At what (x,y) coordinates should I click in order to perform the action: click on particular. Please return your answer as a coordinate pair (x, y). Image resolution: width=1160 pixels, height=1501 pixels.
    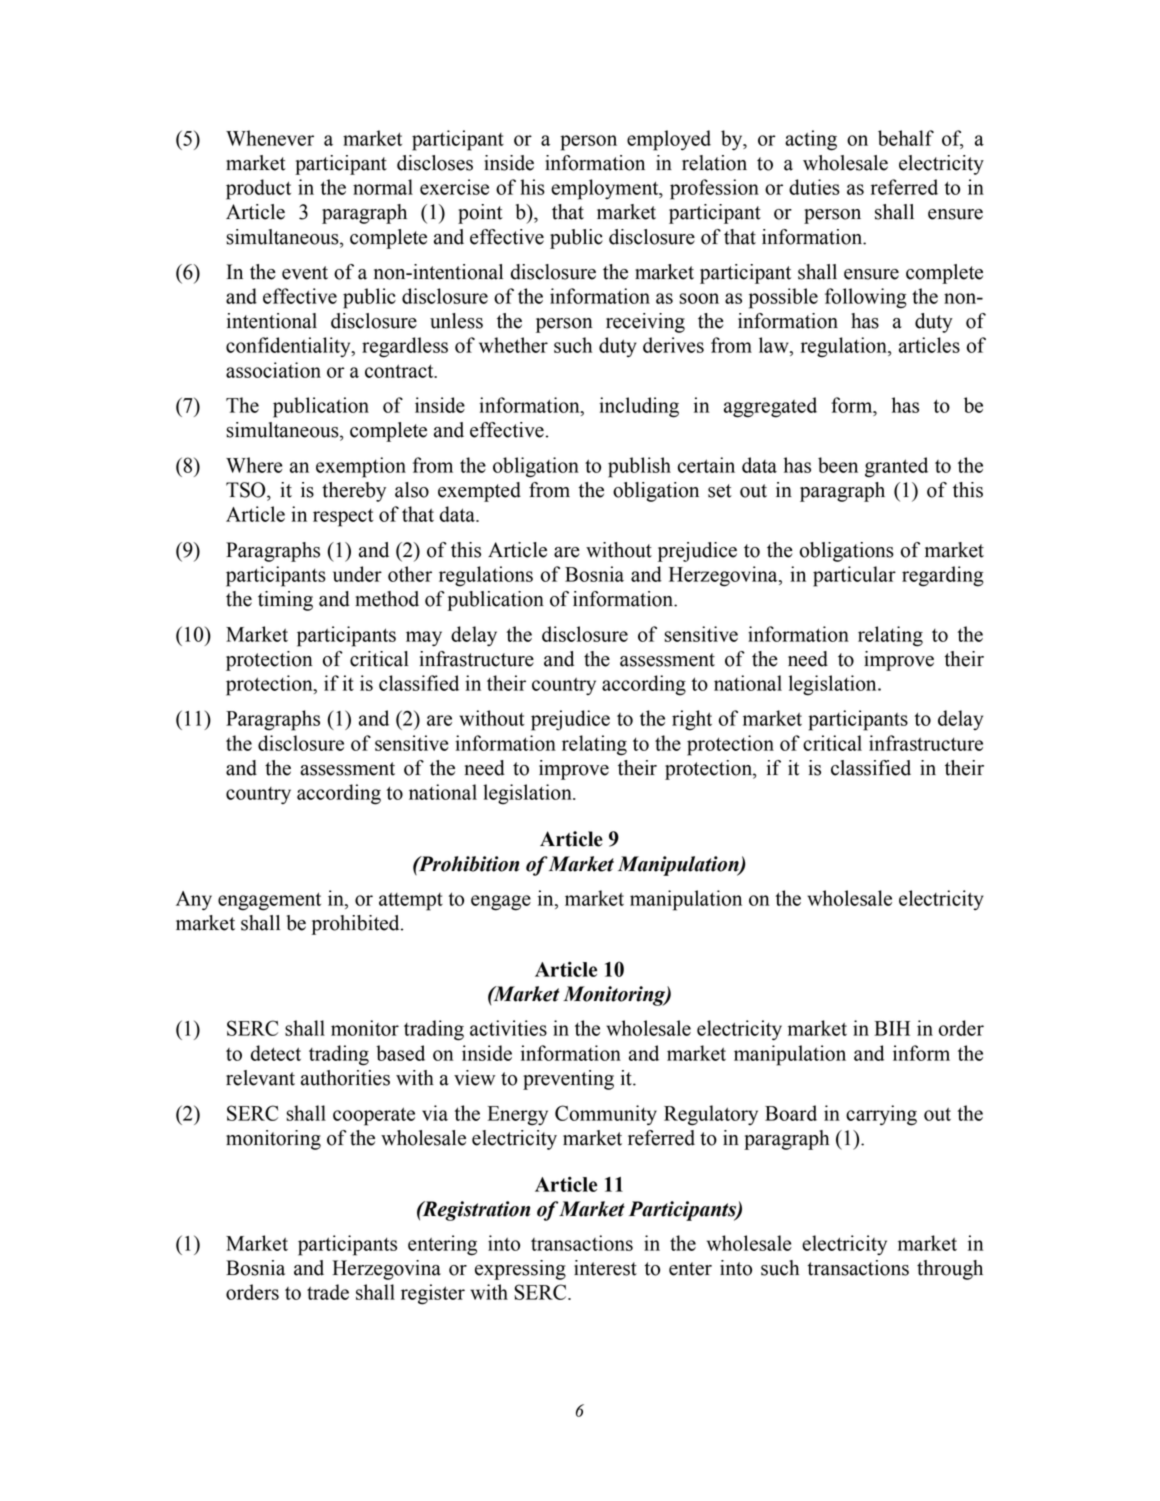
    Looking at the image, I should click on (854, 576).
